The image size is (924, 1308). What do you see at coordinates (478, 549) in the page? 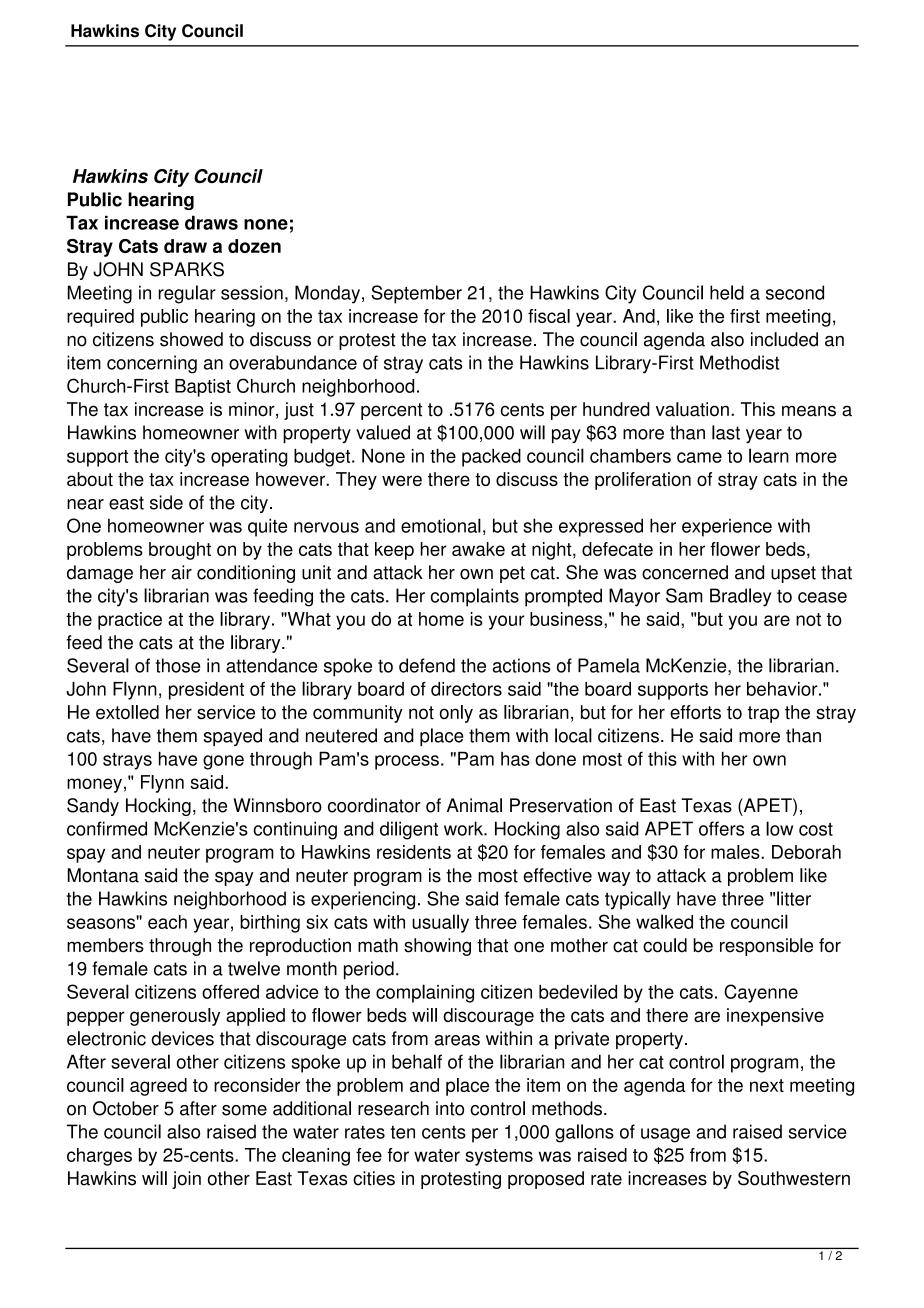
I see `awake` at bounding box center [478, 549].
